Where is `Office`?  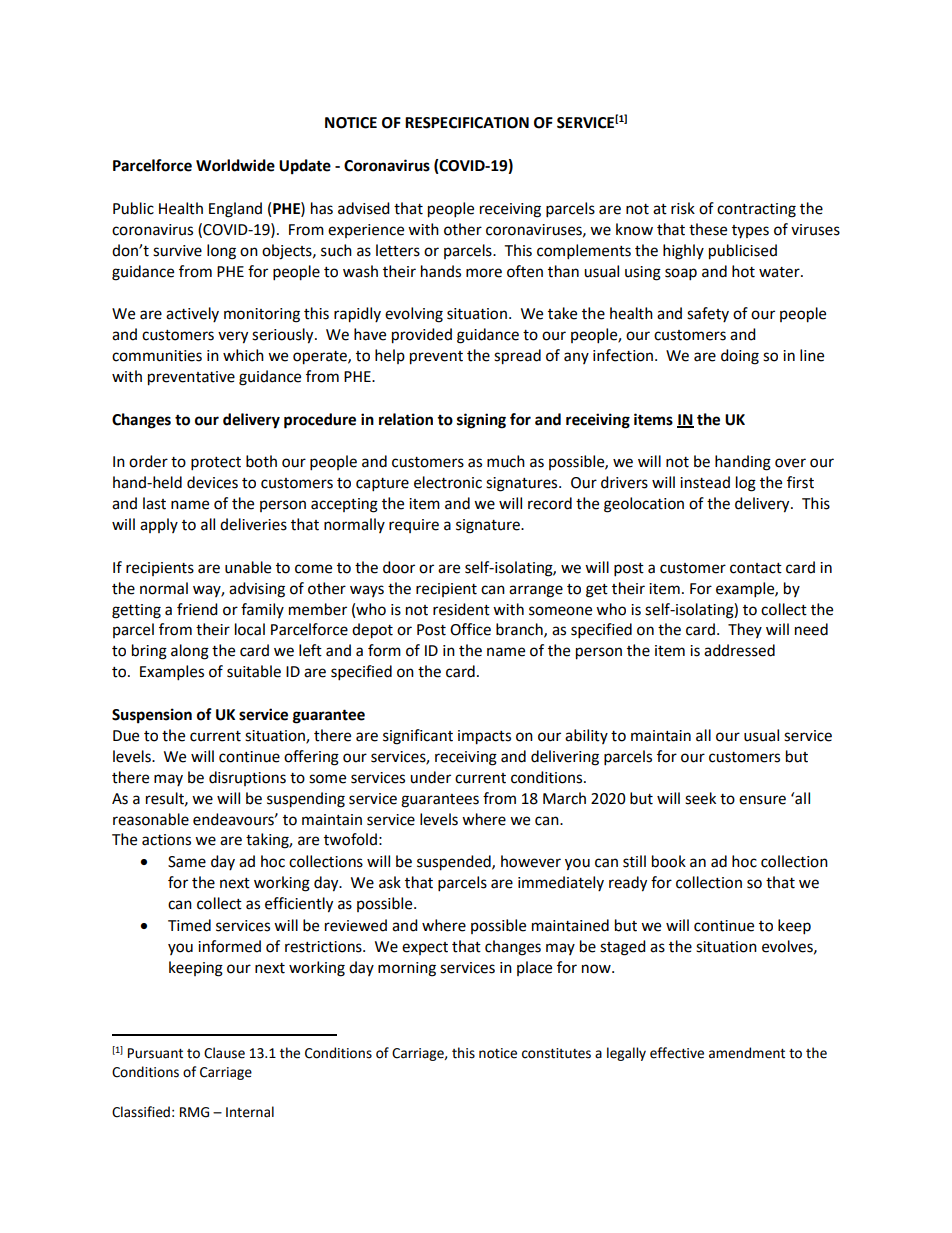 Office is located at coordinates (470, 629).
